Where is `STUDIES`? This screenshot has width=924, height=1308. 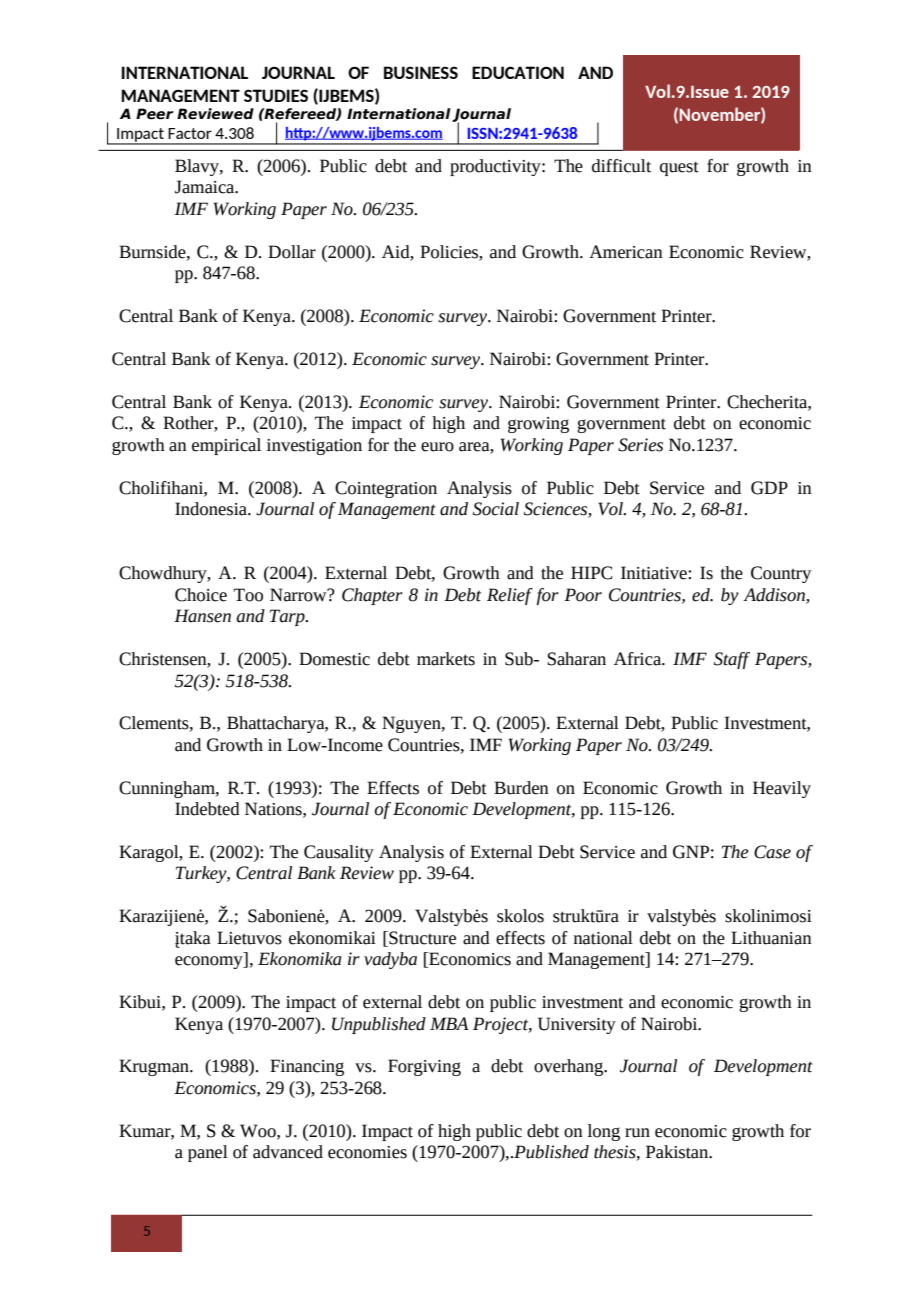 STUDIES is located at coordinates (276, 95).
